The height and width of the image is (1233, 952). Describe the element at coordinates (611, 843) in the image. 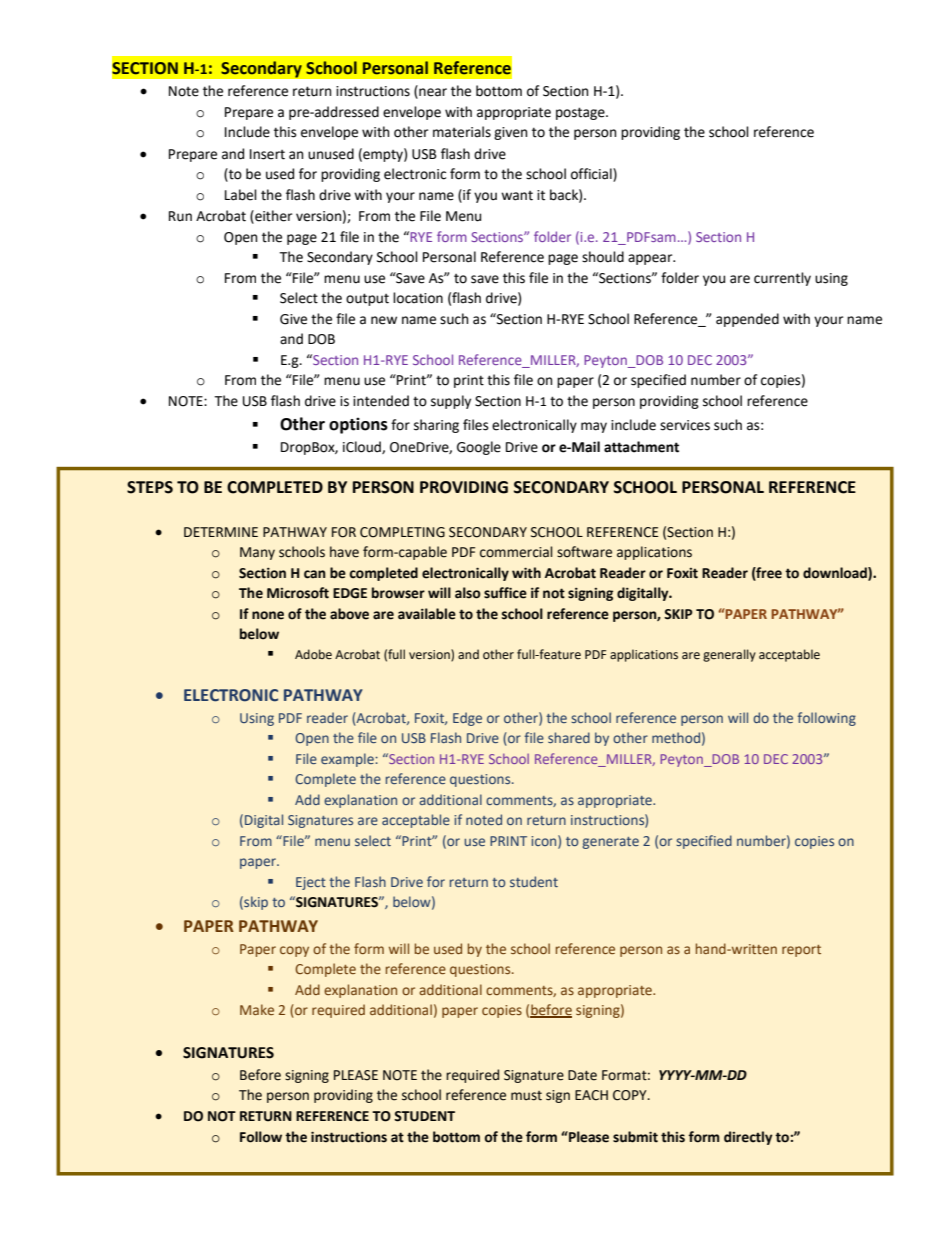

I see `generate` at that location.
